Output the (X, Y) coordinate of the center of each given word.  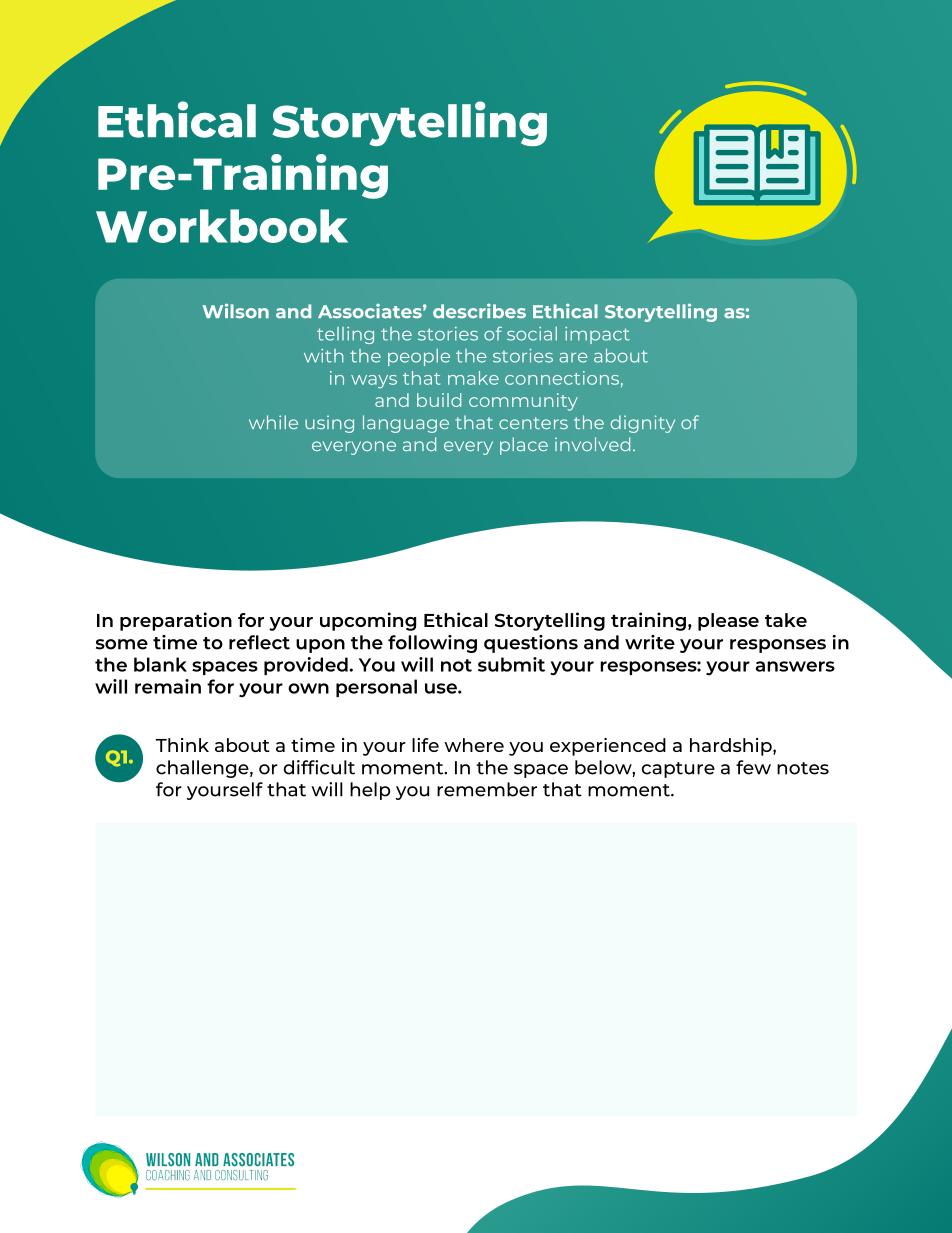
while (273, 422)
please (728, 622)
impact (597, 335)
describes (479, 311)
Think (182, 745)
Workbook (222, 226)
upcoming (368, 621)
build (439, 400)
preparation (176, 621)
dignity (643, 424)
